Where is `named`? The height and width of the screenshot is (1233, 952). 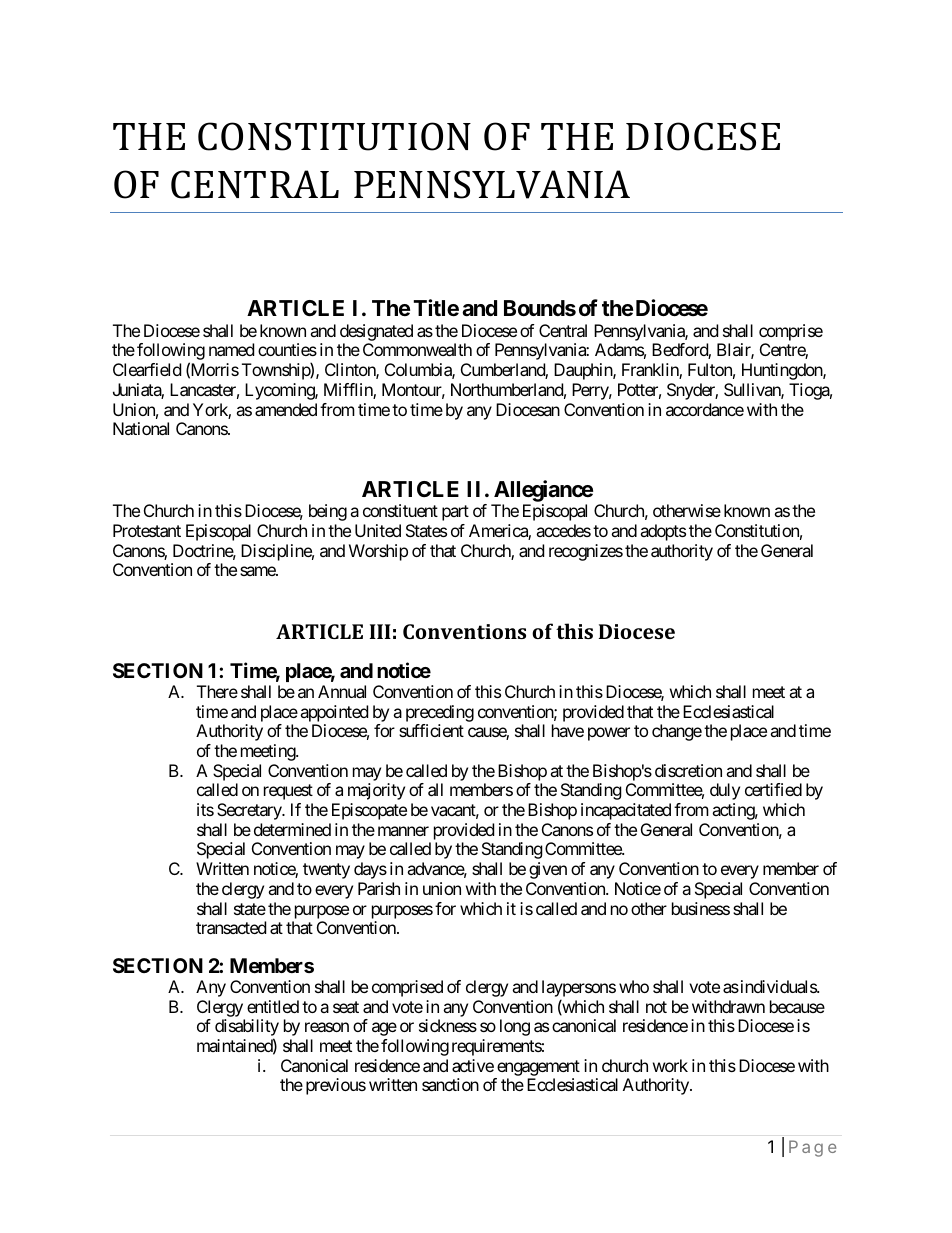 named is located at coordinates (231, 349).
